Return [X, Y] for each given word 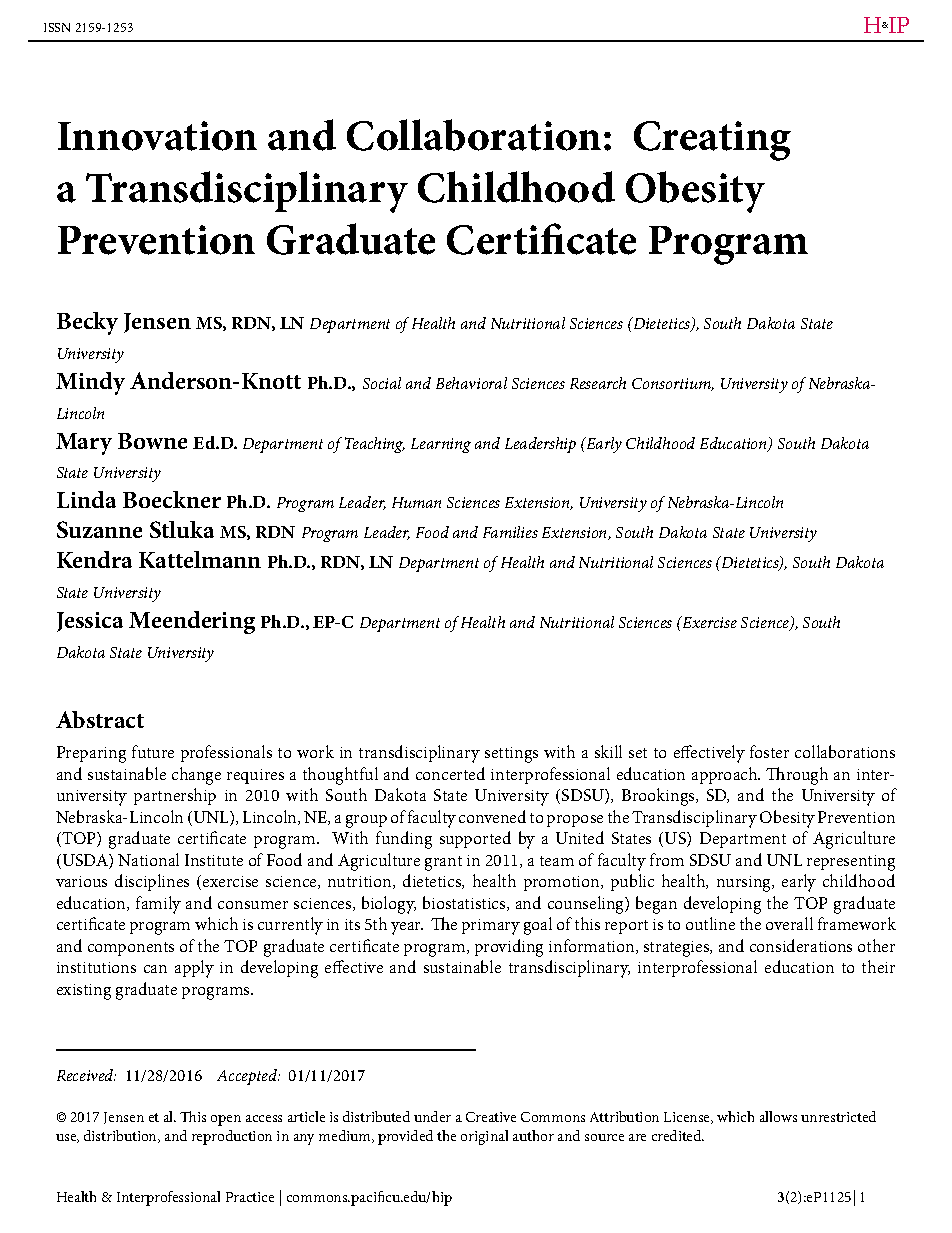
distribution [122, 1136]
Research [598, 383]
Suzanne [99, 529]
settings [511, 755]
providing [509, 948]
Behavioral [471, 383]
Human [416, 502]
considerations [801, 945]
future [153, 751]
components [131, 949]
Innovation [157, 136]
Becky [87, 323]
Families [510, 532]
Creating [712, 141]
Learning [441, 445]
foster [769, 751]
